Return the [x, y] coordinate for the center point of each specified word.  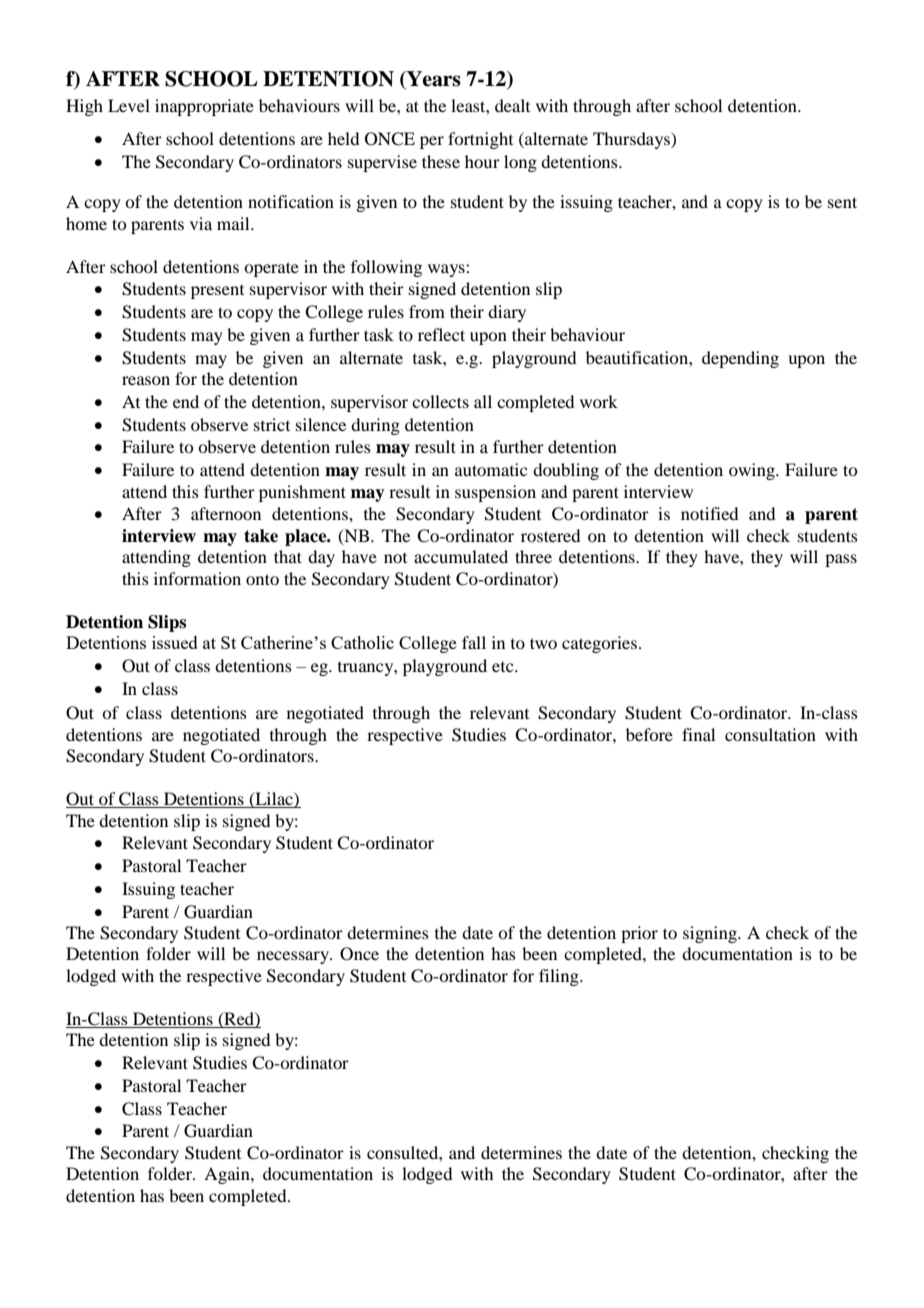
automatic [491, 469]
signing [711, 934]
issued [175, 642]
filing [560, 977]
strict [272, 424]
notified [709, 513]
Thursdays [632, 140]
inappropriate [204, 107]
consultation [770, 734]
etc [504, 667]
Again [228, 1175]
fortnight [480, 140]
